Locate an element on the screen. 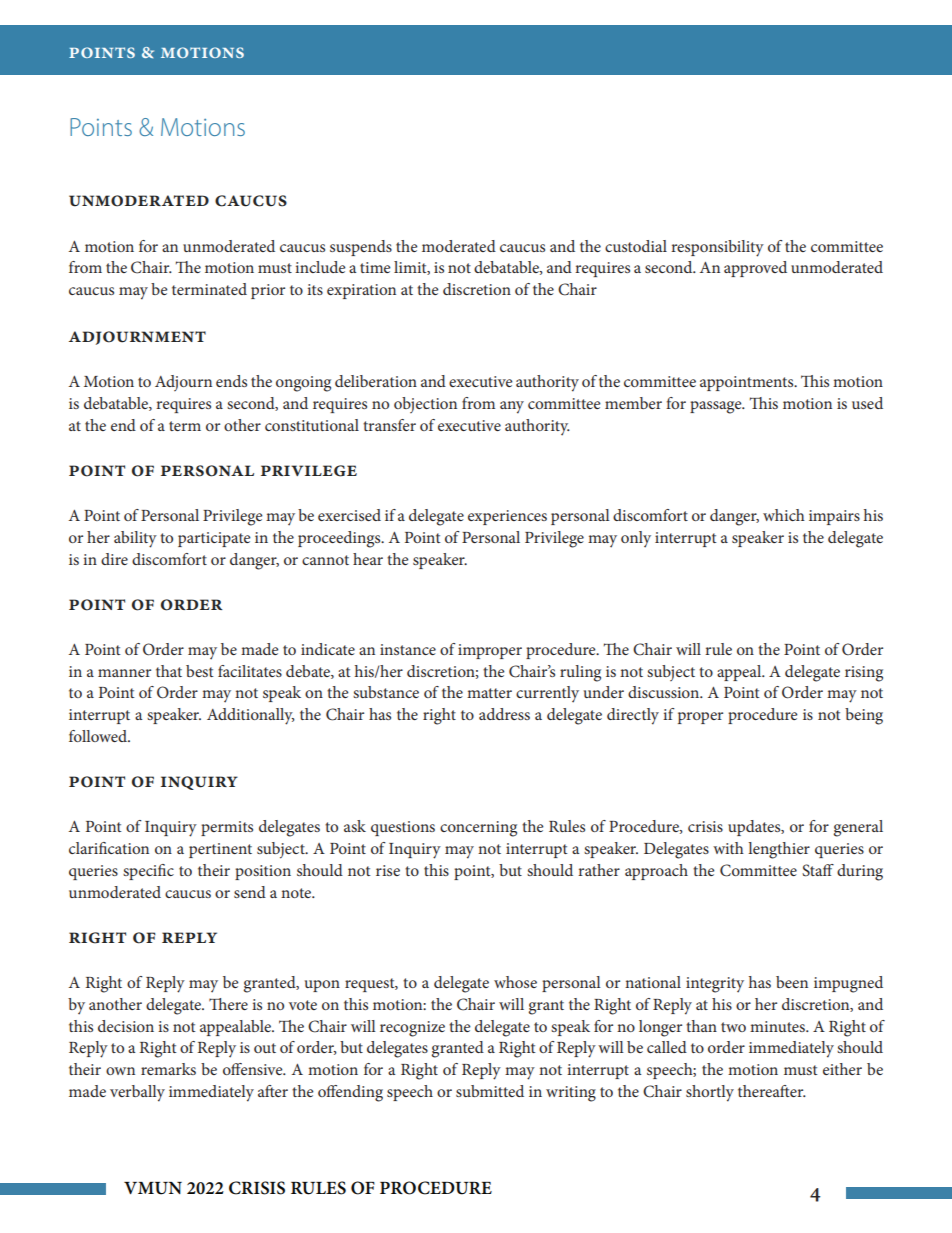 The height and width of the screenshot is (1233, 952). best is located at coordinates (200, 671).
